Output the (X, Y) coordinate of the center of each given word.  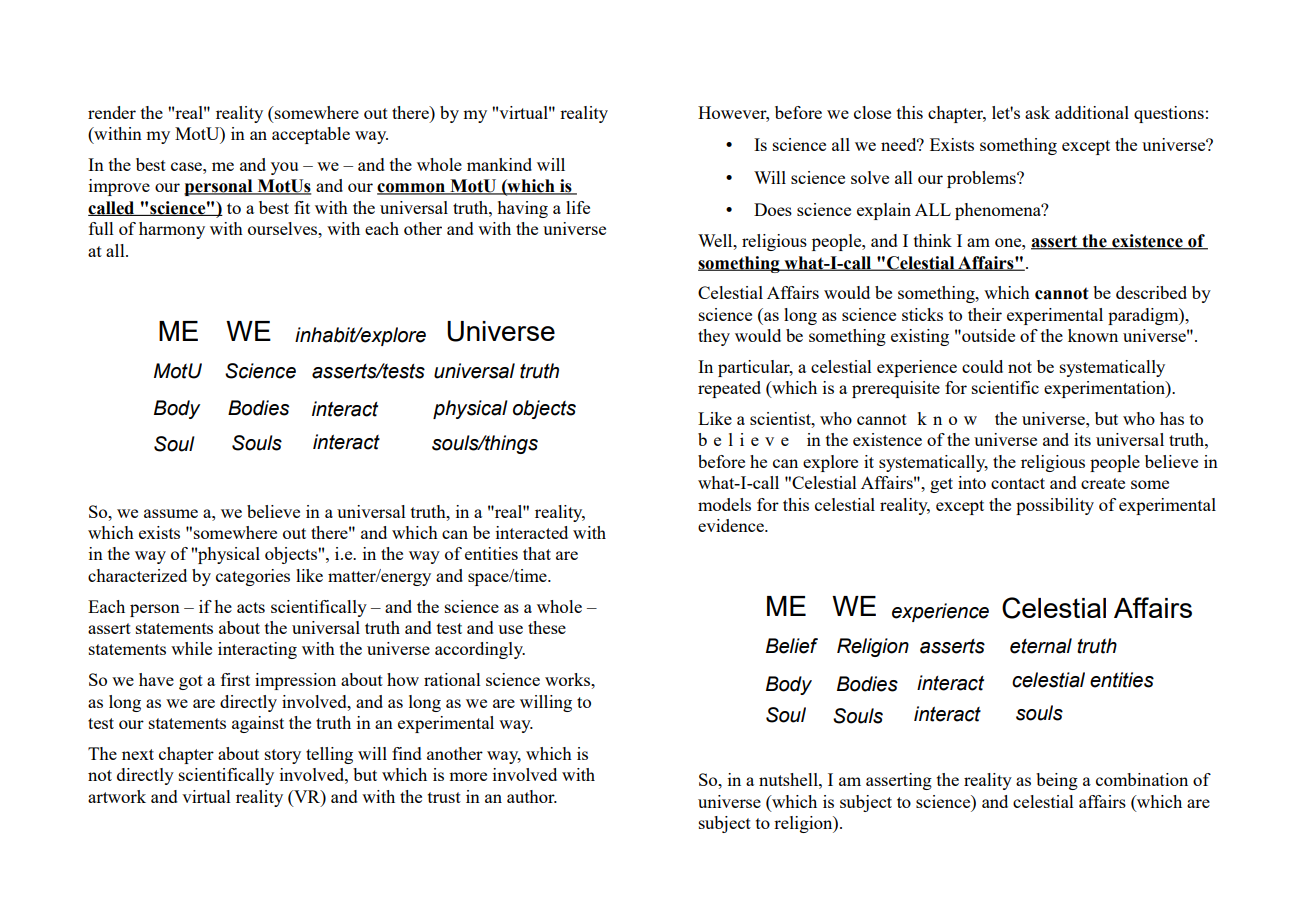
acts (251, 607)
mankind (499, 164)
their (985, 314)
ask (1037, 112)
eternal (1041, 646)
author (532, 796)
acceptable (311, 135)
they (714, 337)
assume (171, 513)
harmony (172, 230)
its (1082, 439)
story (283, 756)
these (547, 627)
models (724, 504)
